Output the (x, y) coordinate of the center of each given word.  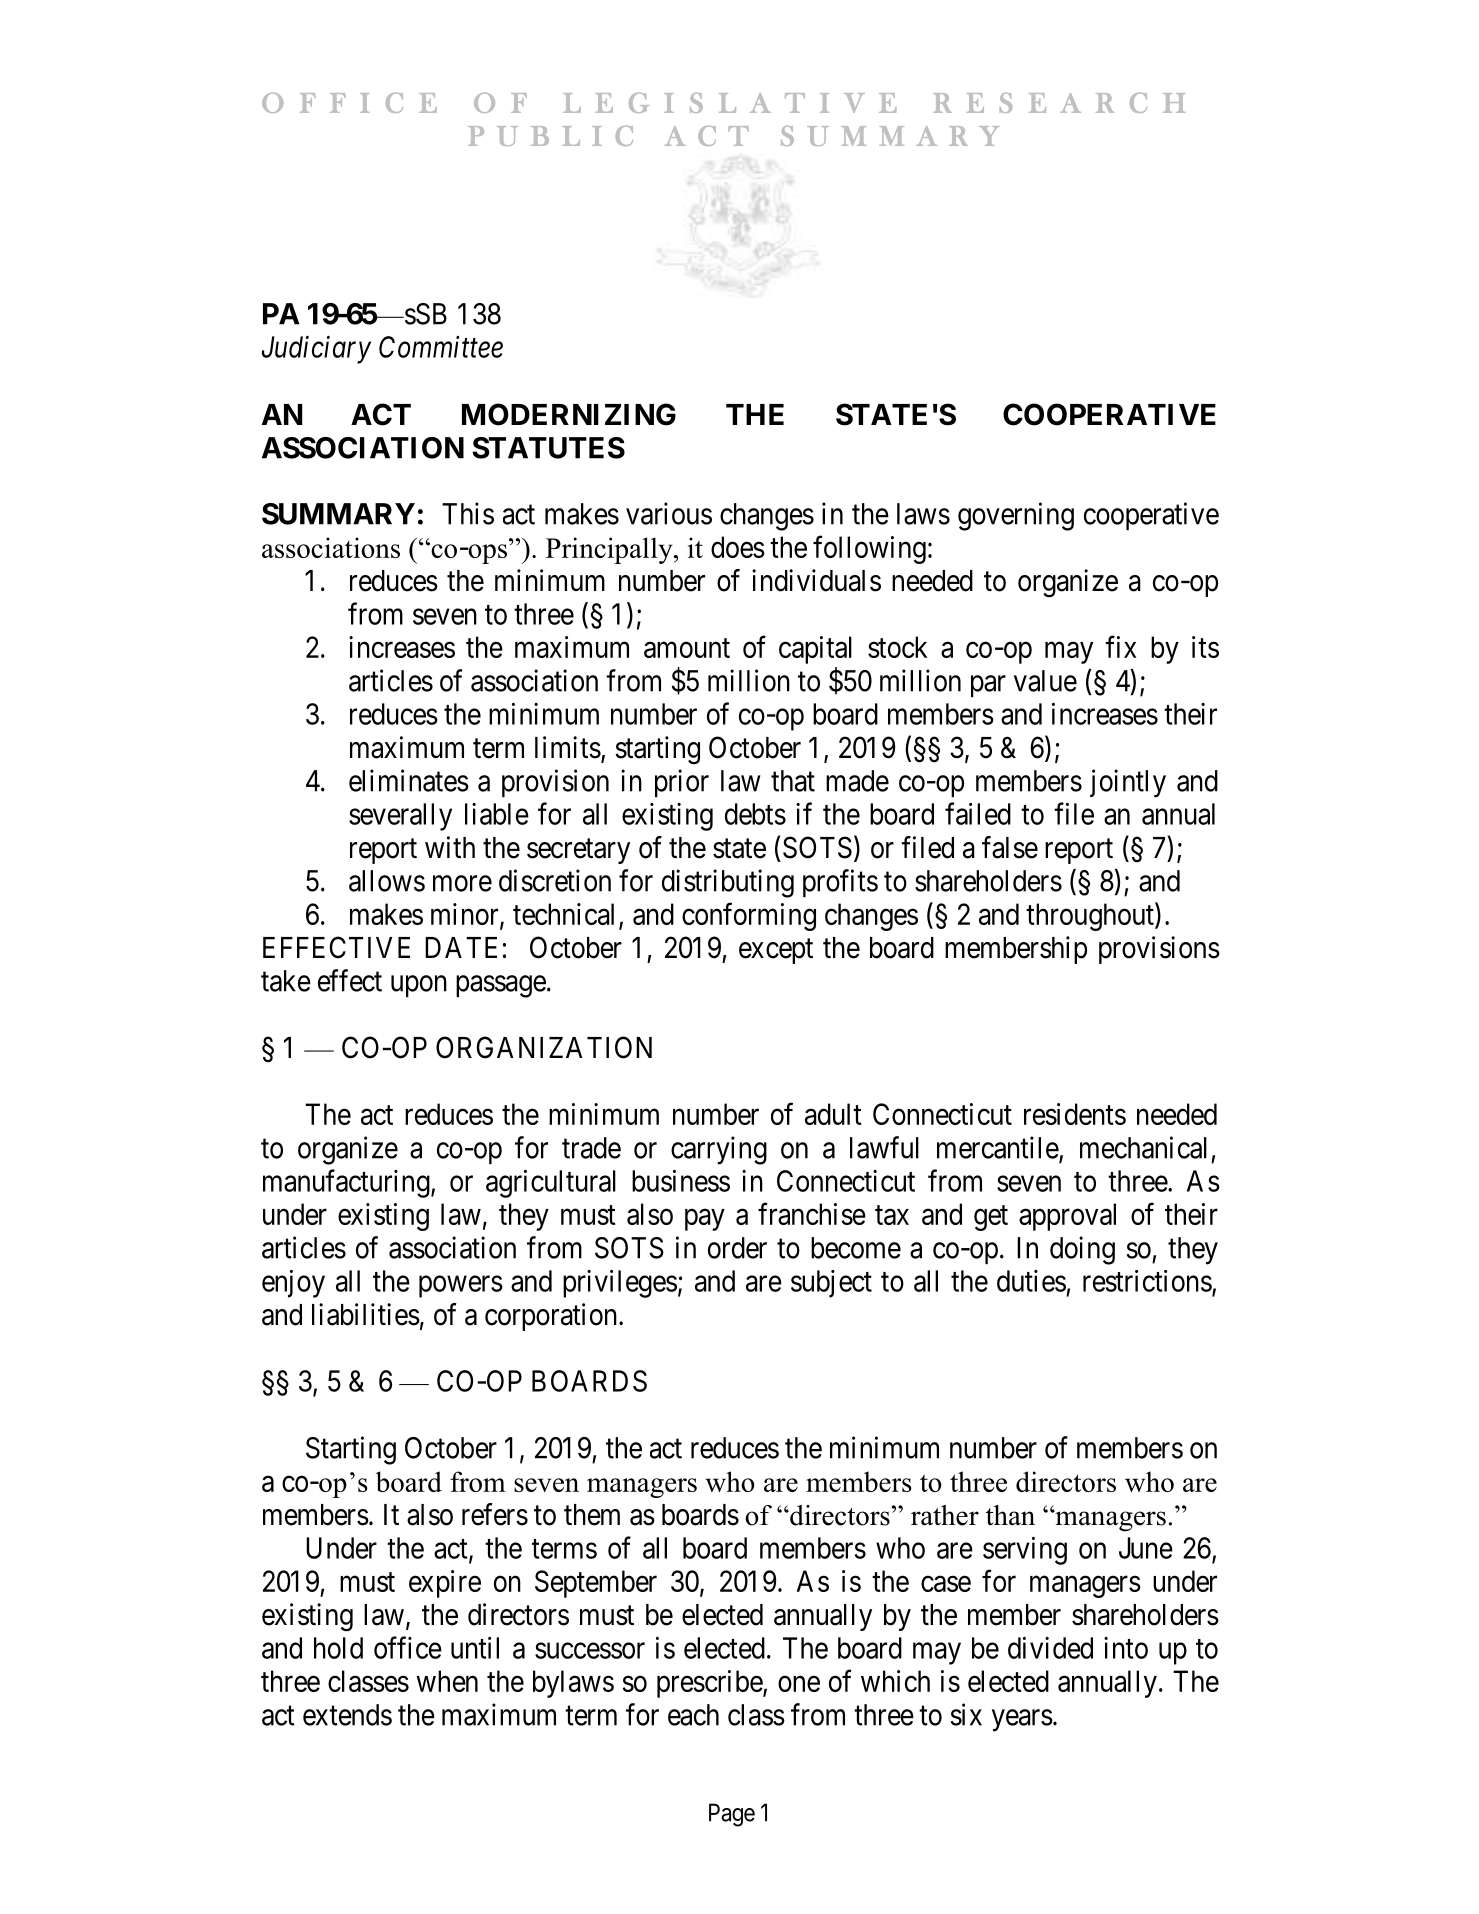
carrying (719, 1150)
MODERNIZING (569, 414)
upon (419, 986)
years (1022, 1720)
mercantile (998, 1148)
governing (1016, 516)
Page (732, 1815)
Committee (441, 347)
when (447, 1681)
